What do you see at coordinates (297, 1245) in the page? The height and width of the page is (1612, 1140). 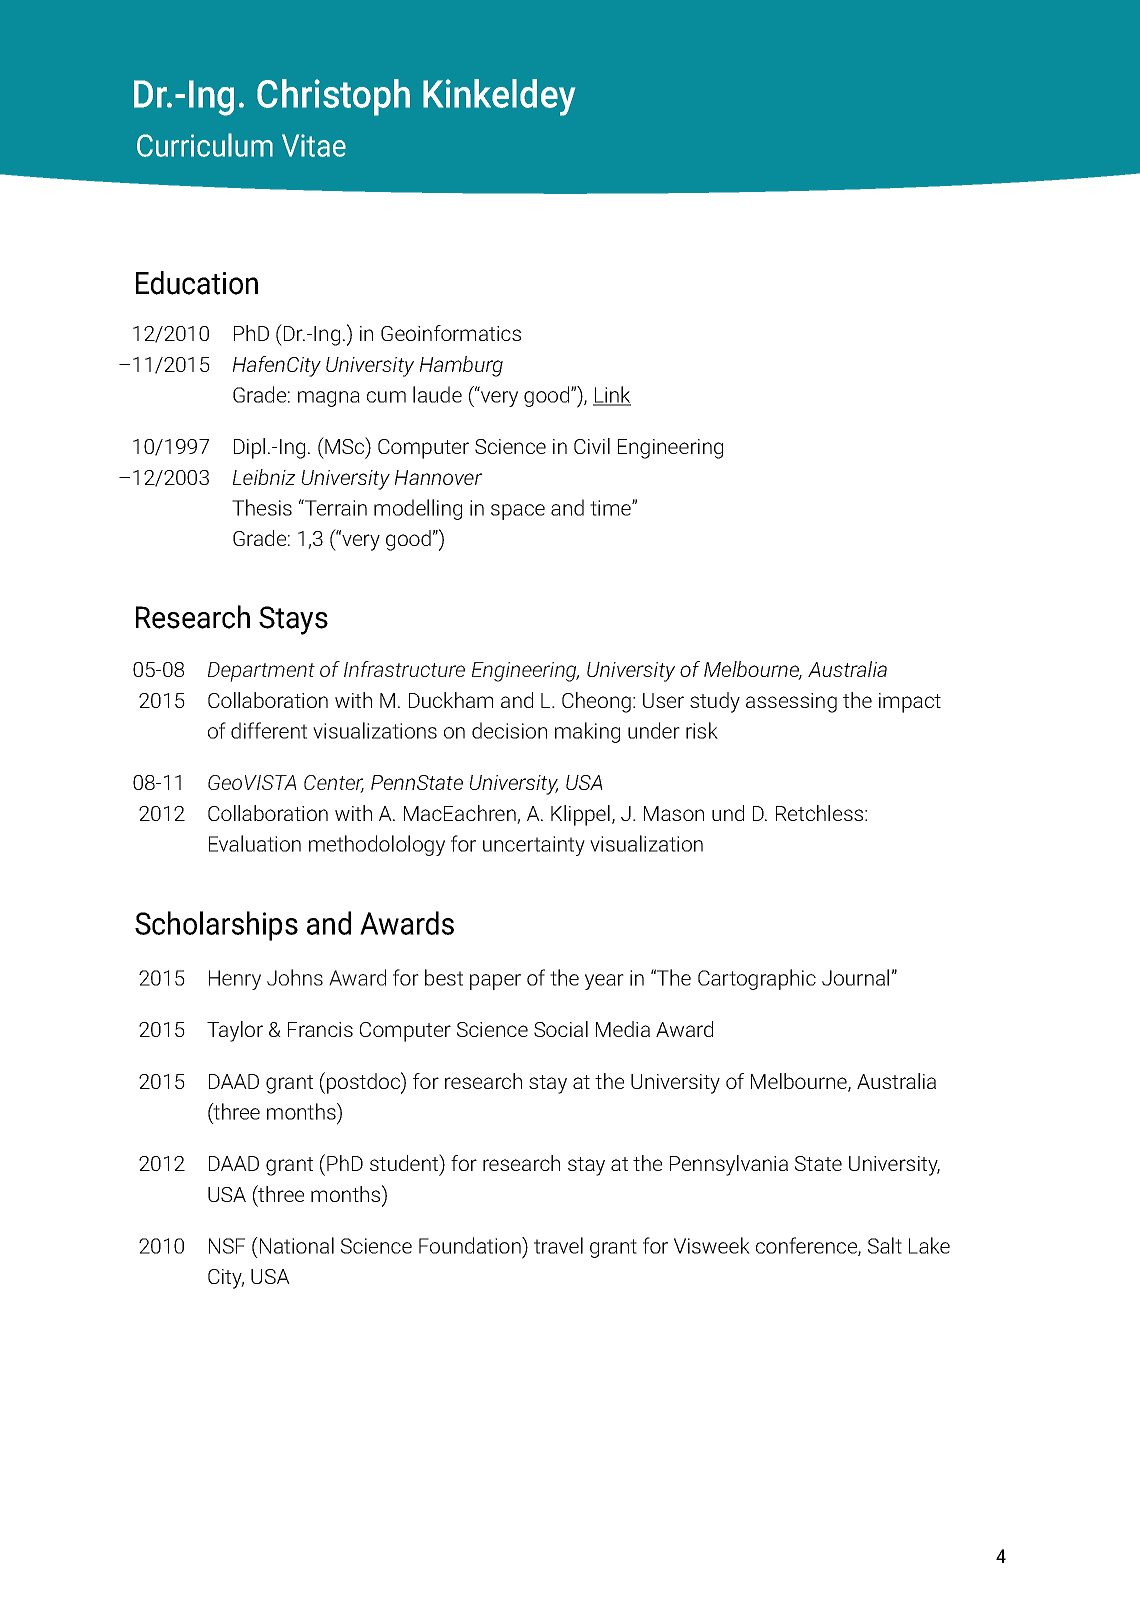 I see `National` at bounding box center [297, 1245].
